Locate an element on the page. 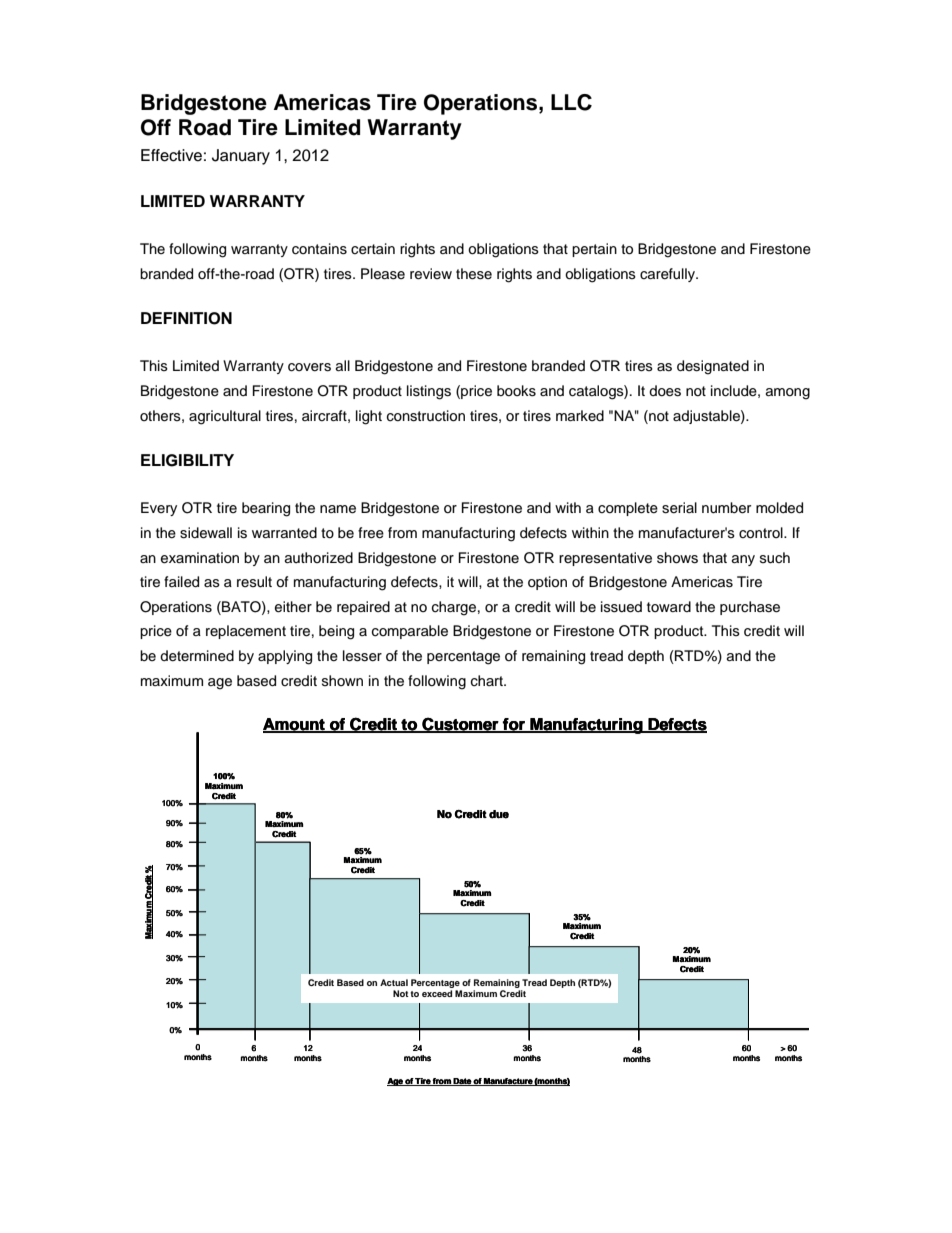 Image resolution: width=952 pixels, height=1233 pixels. LLC is located at coordinates (571, 102).
